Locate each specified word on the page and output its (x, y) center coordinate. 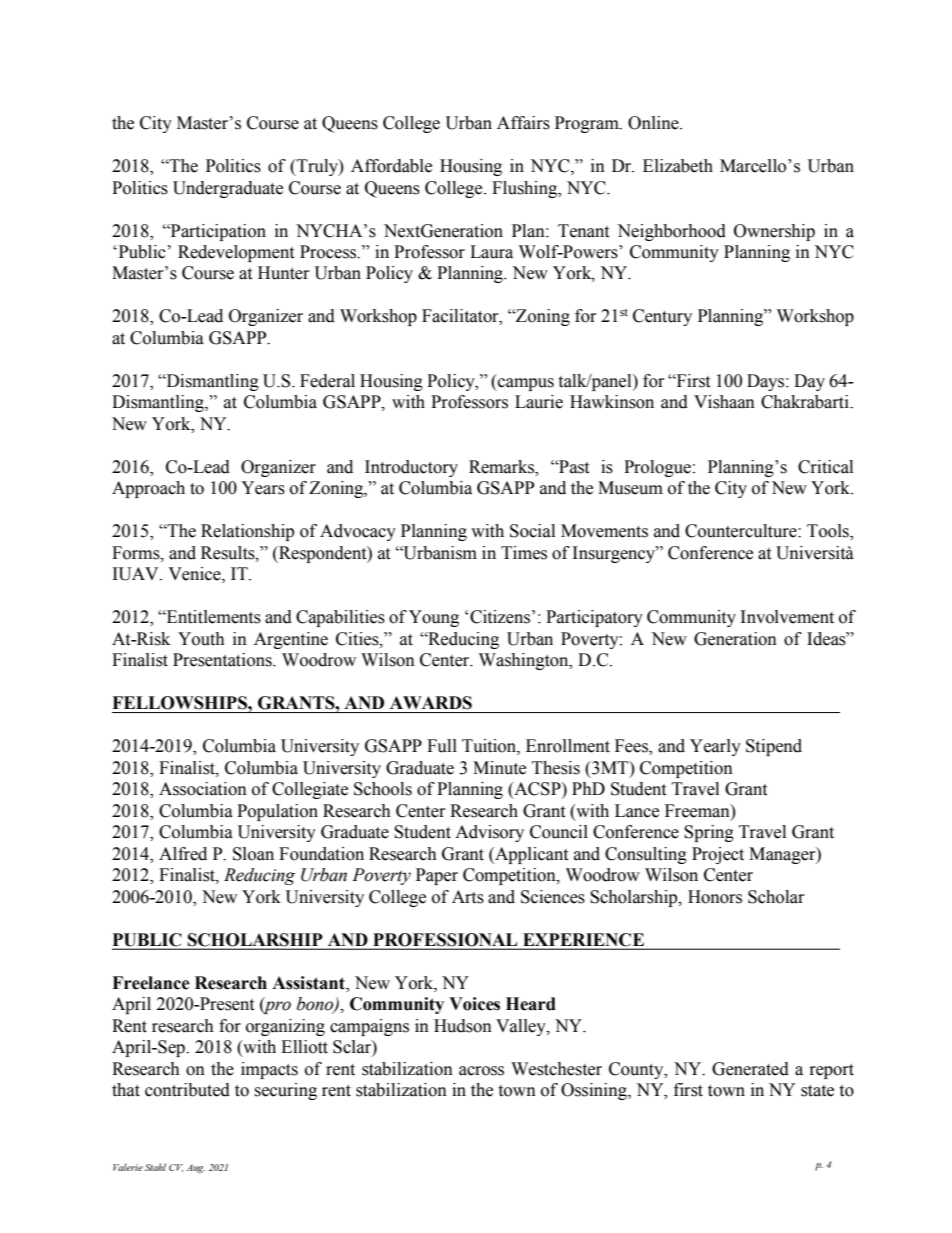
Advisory (489, 833)
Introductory (411, 468)
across (481, 1071)
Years (263, 488)
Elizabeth (678, 166)
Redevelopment (236, 253)
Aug (196, 1169)
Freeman (698, 811)
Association (203, 789)
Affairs (523, 123)
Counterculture (742, 531)
